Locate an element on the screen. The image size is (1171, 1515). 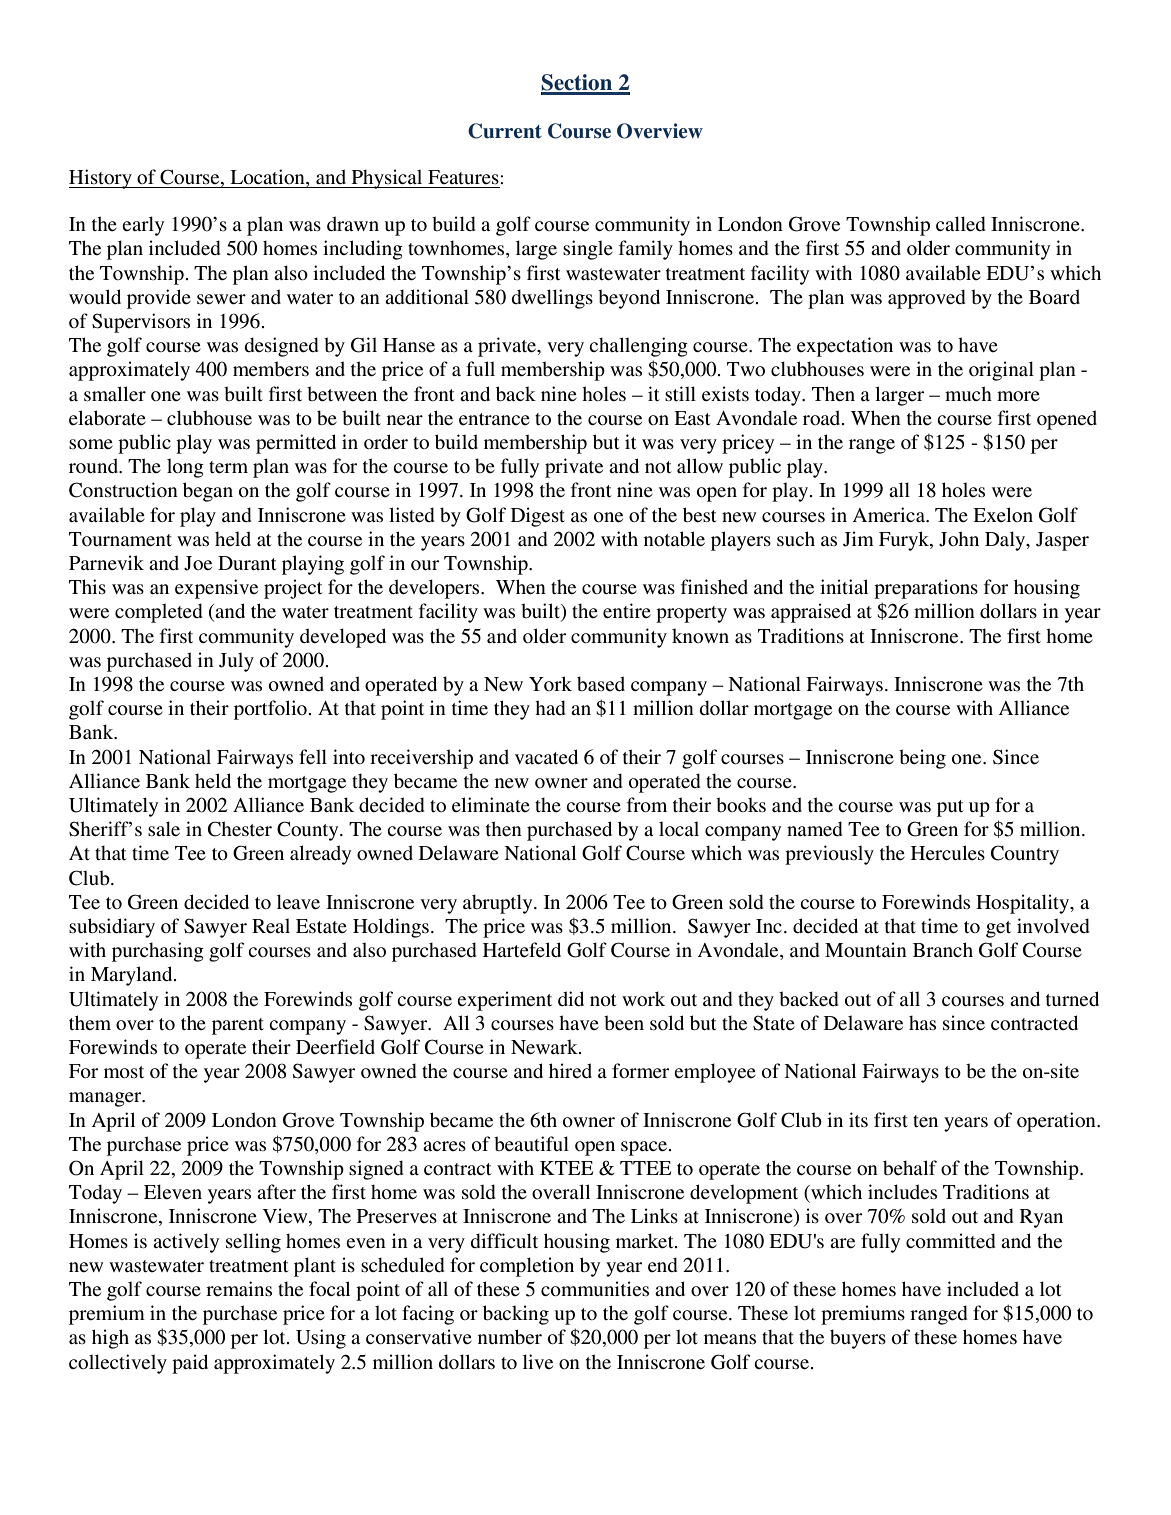
paid is located at coordinates (190, 1364).
